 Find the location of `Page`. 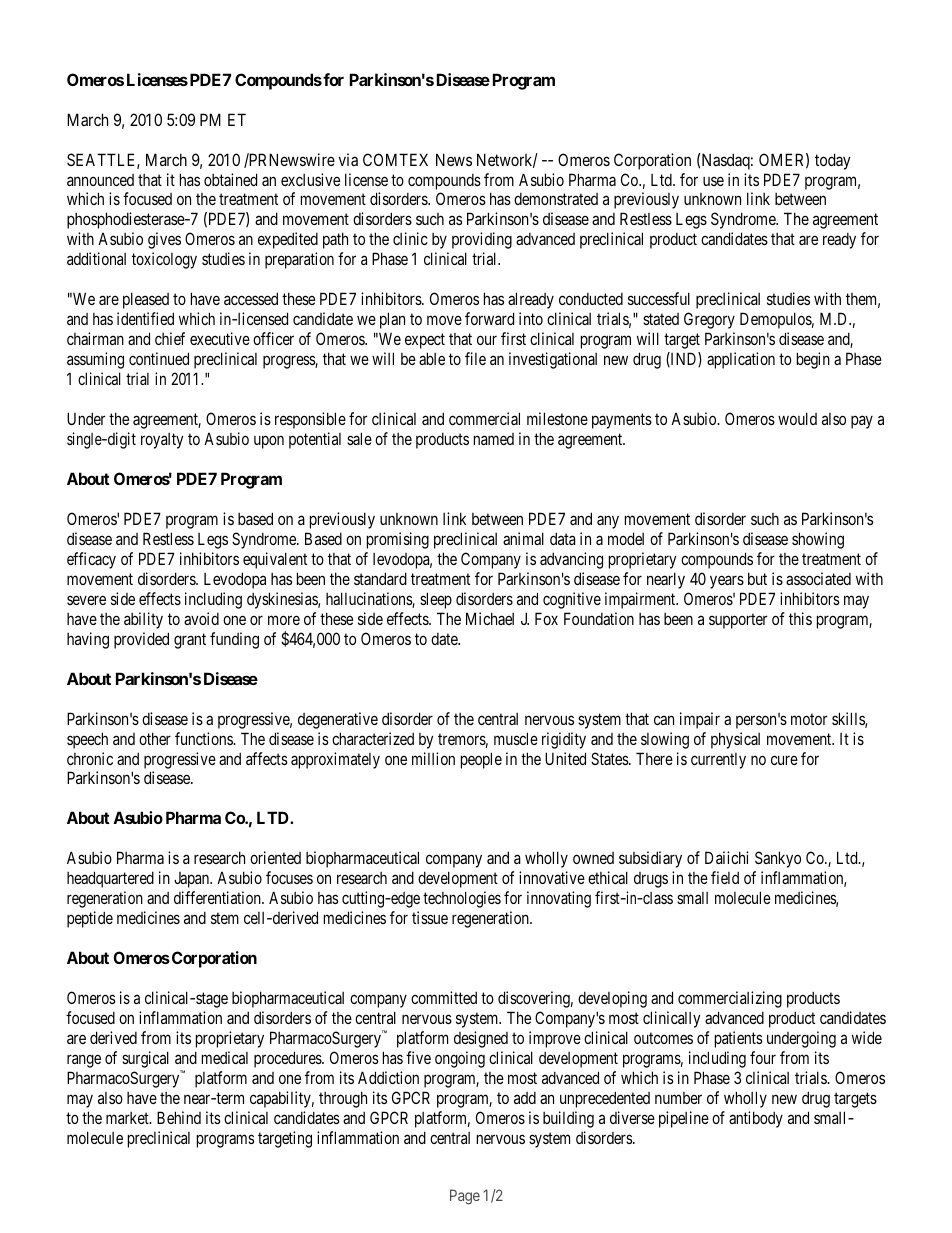

Page is located at coordinates (465, 1197).
